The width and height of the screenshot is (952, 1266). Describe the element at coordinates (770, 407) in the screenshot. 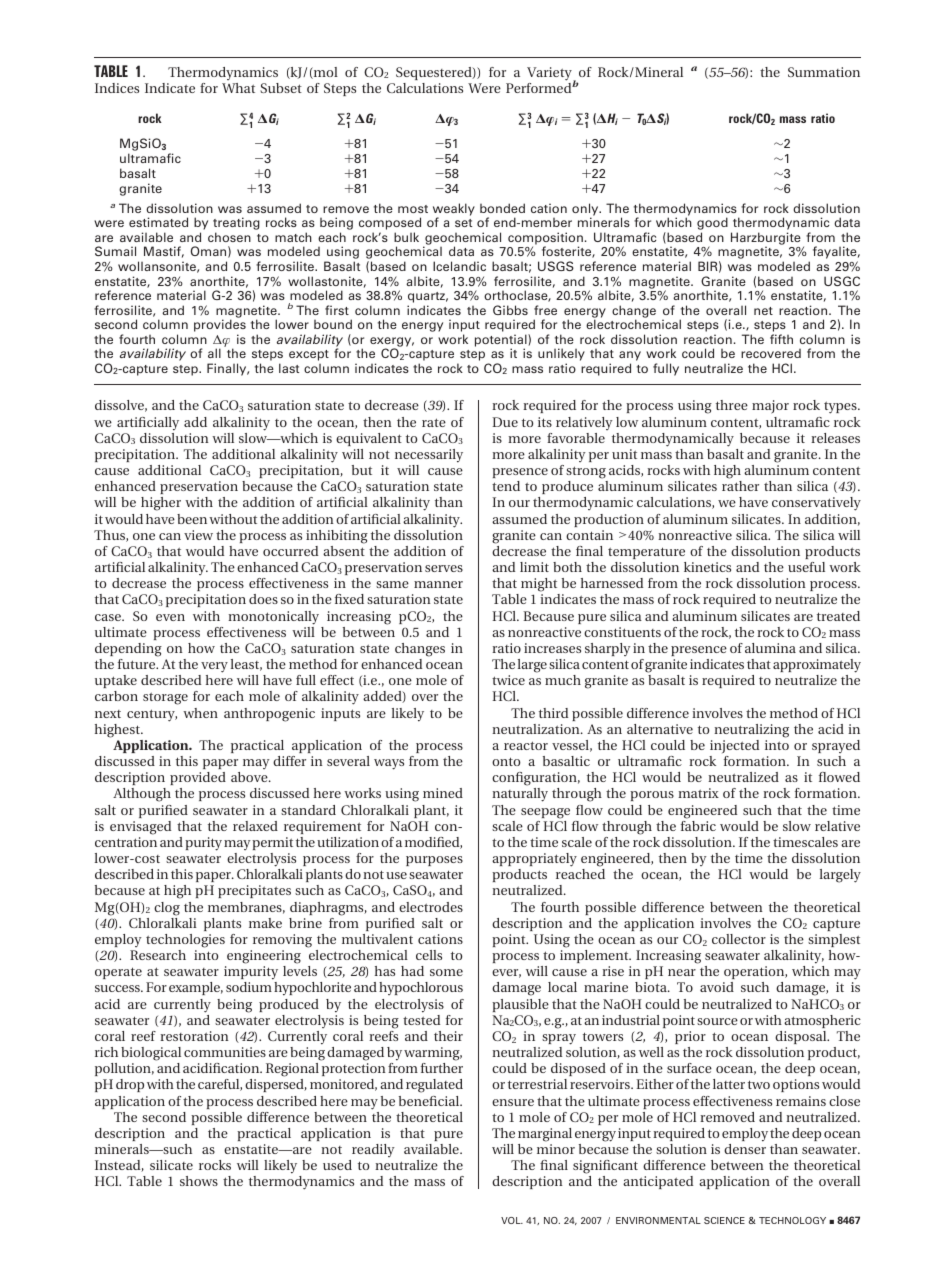

I see `major` at that location.
